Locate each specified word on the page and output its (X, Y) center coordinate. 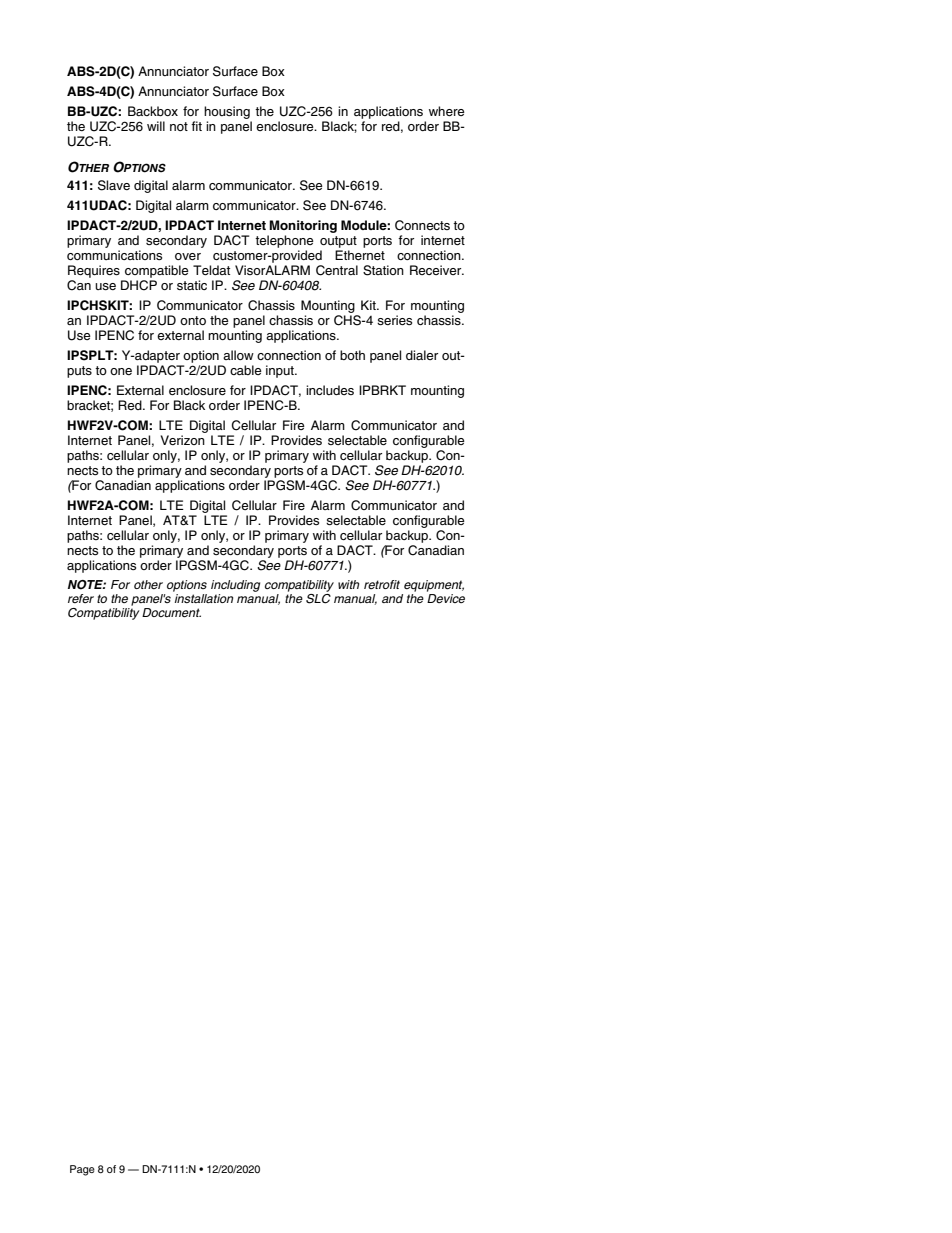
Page (82, 1170)
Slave (114, 185)
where (447, 111)
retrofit (382, 584)
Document (171, 612)
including (235, 587)
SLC (318, 599)
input (281, 371)
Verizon (183, 440)
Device (446, 598)
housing (227, 112)
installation (204, 598)
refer (81, 598)
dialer (422, 355)
